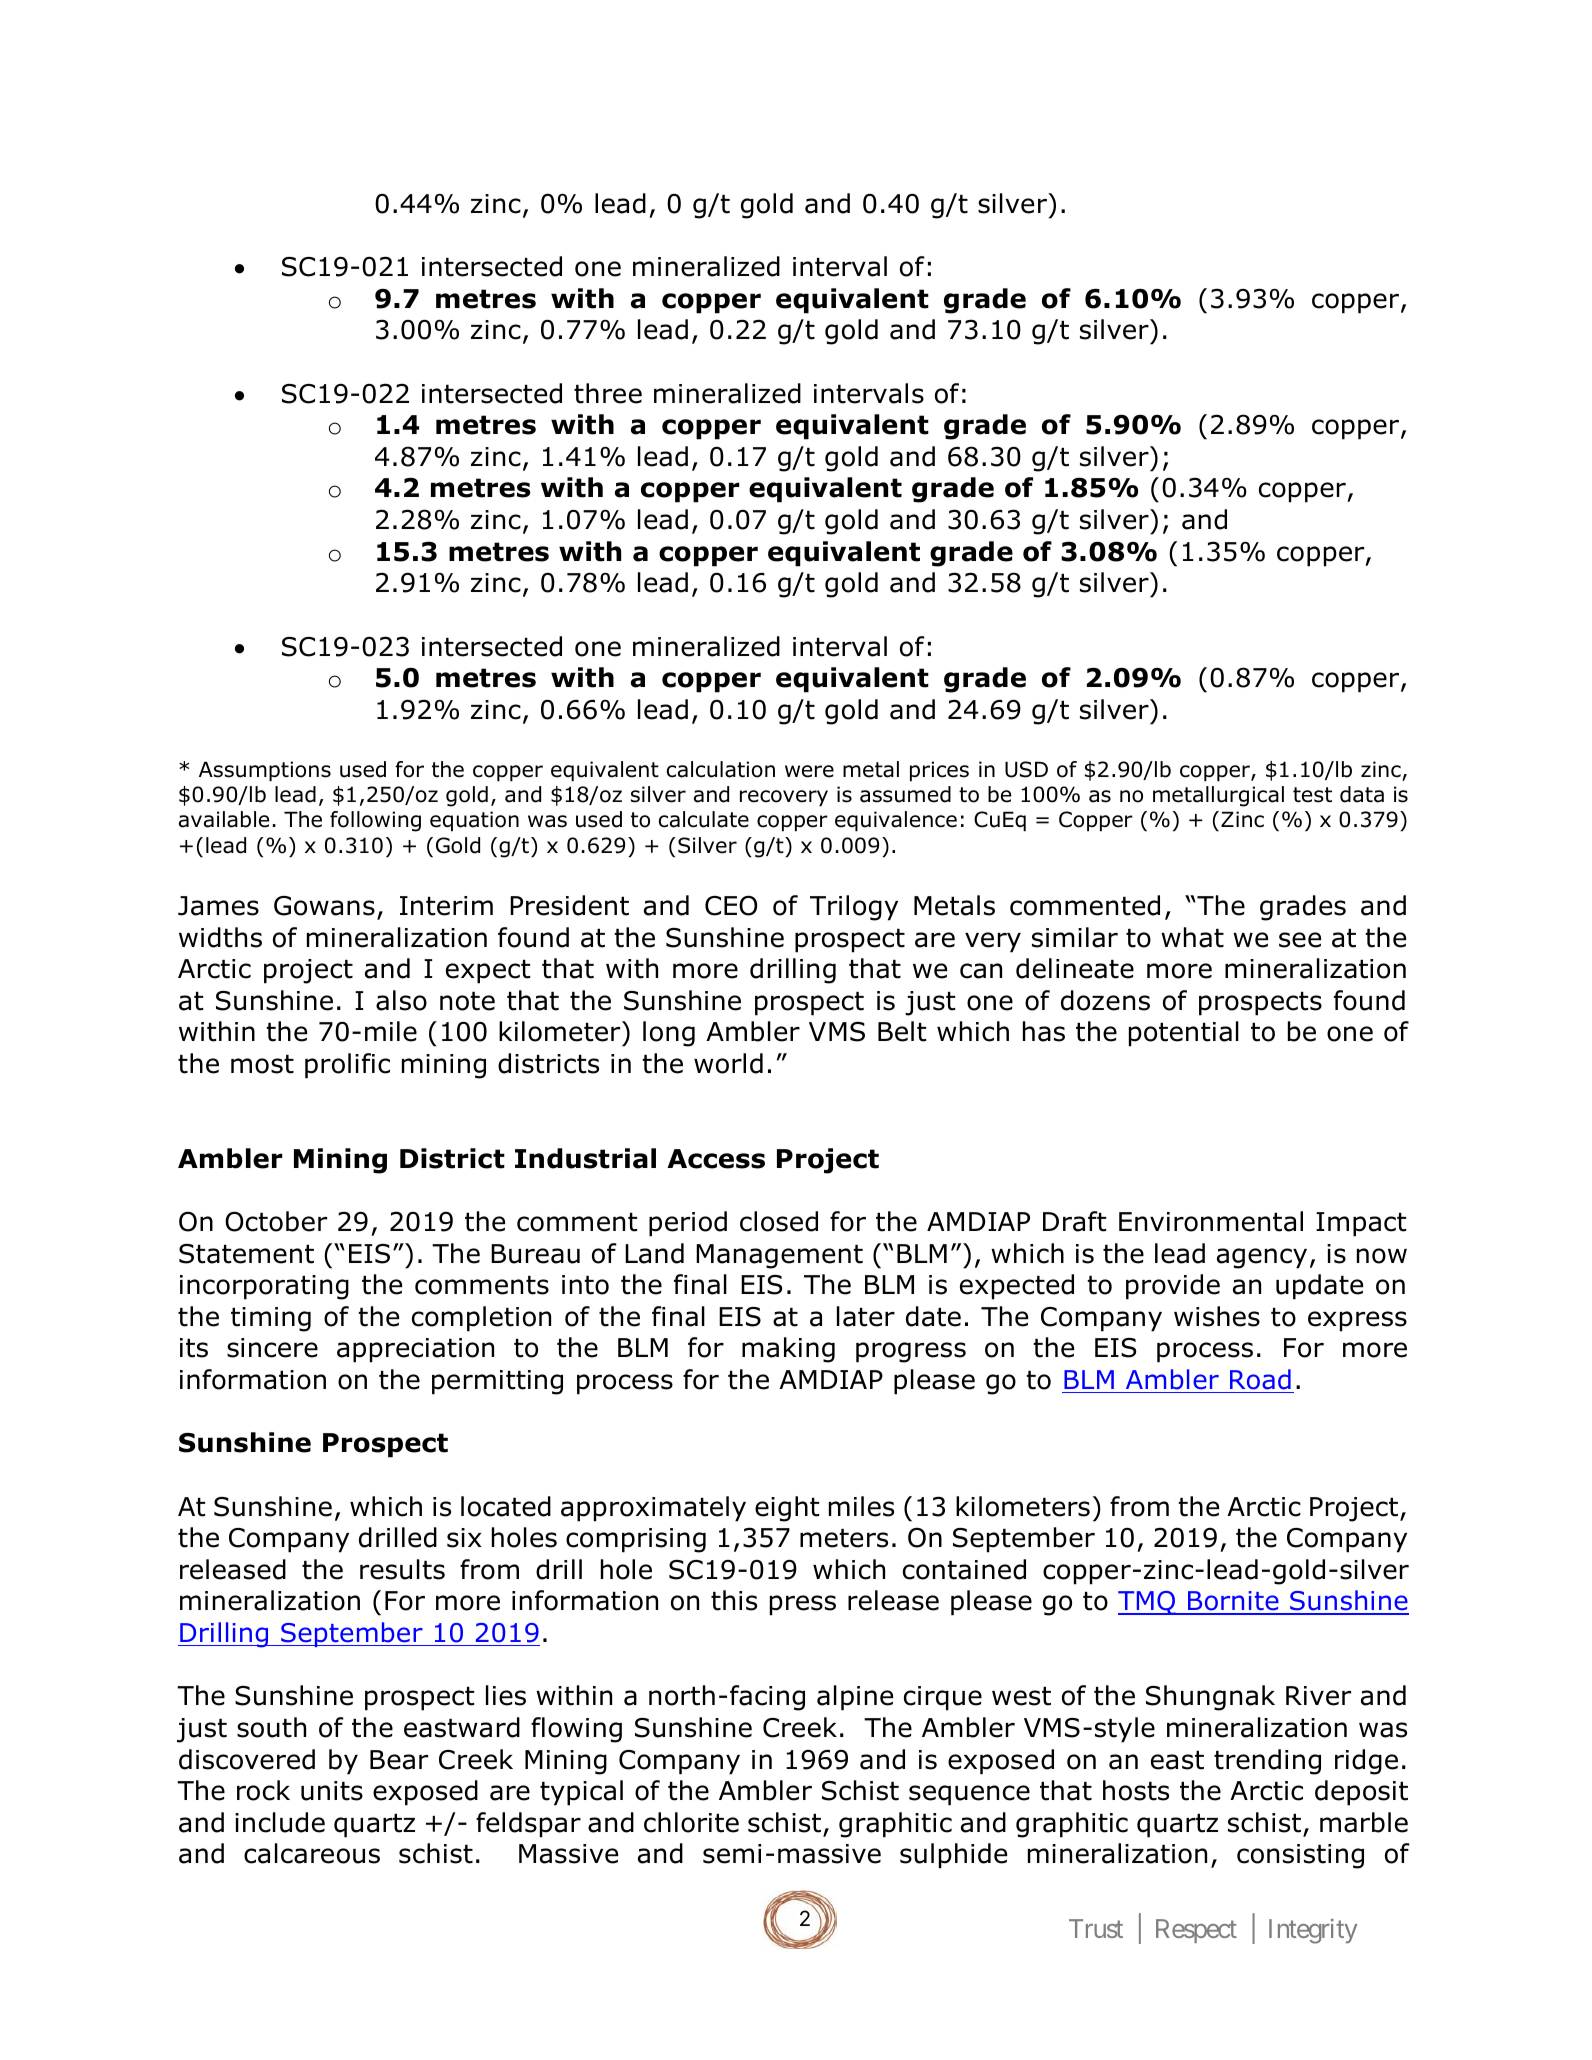  Describe the element at coordinates (402, 1569) in the screenshot. I see `results` at that location.
